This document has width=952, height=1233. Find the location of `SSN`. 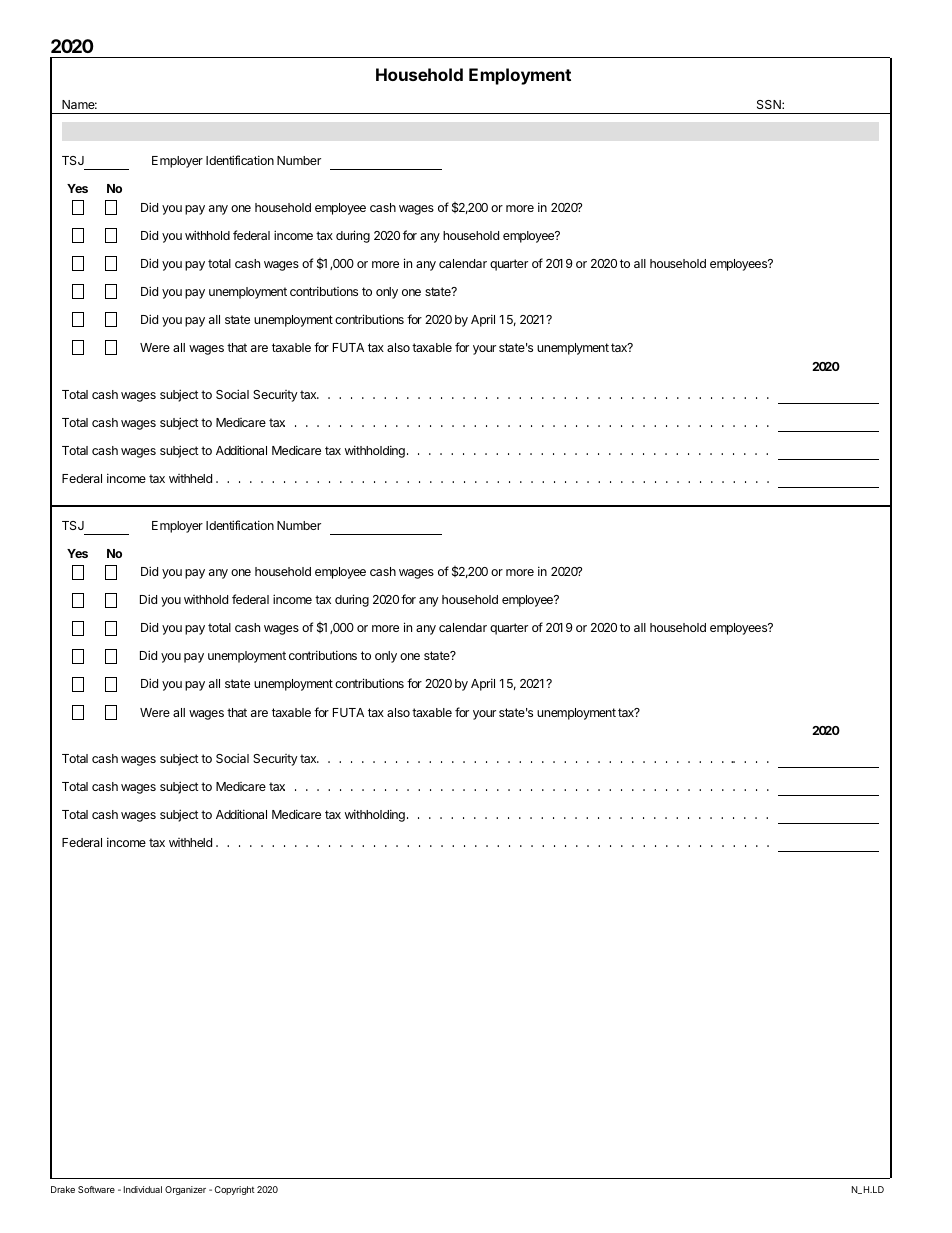

SSN is located at coordinates (770, 104).
